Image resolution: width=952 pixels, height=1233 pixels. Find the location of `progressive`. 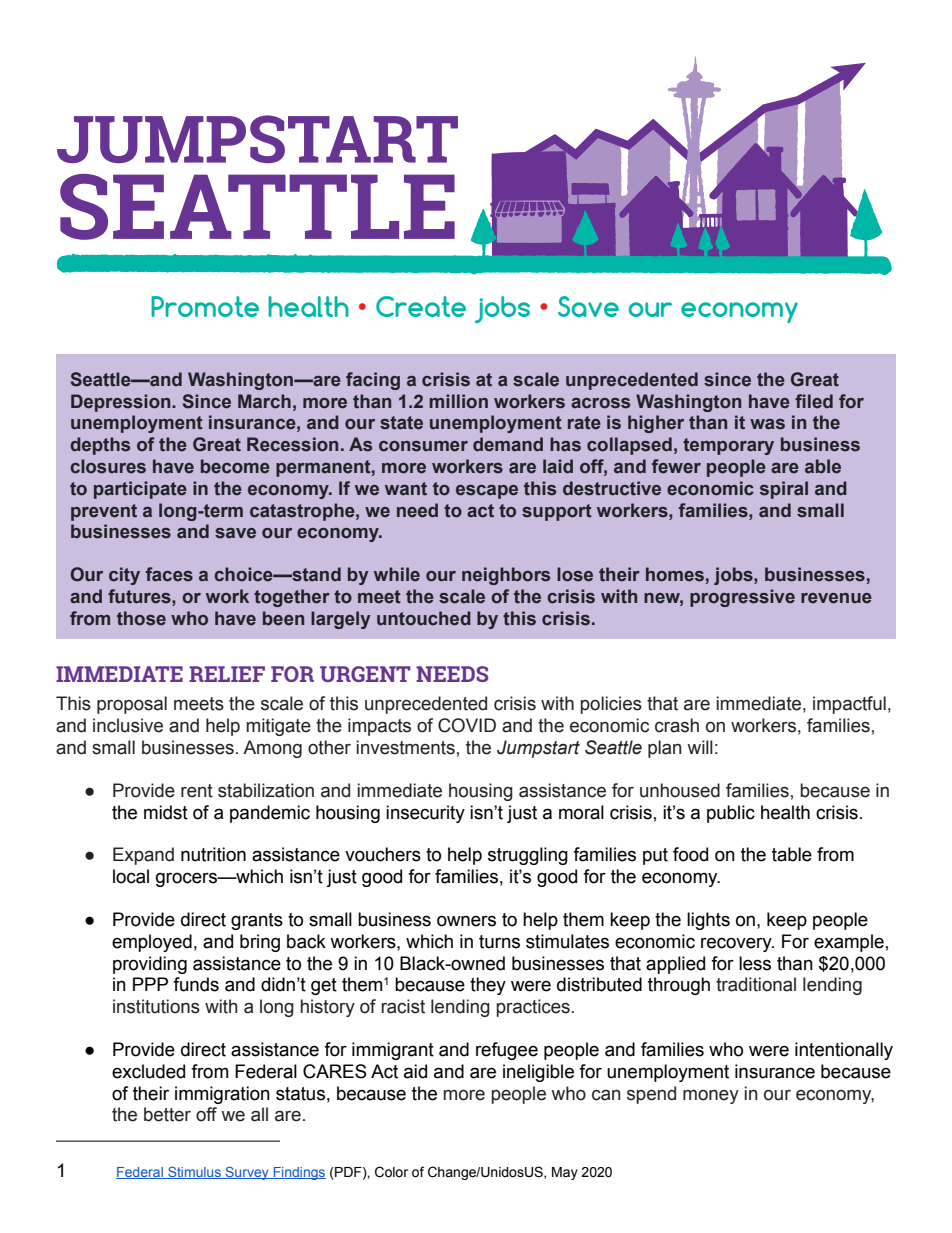

progressive is located at coordinates (742, 598).
